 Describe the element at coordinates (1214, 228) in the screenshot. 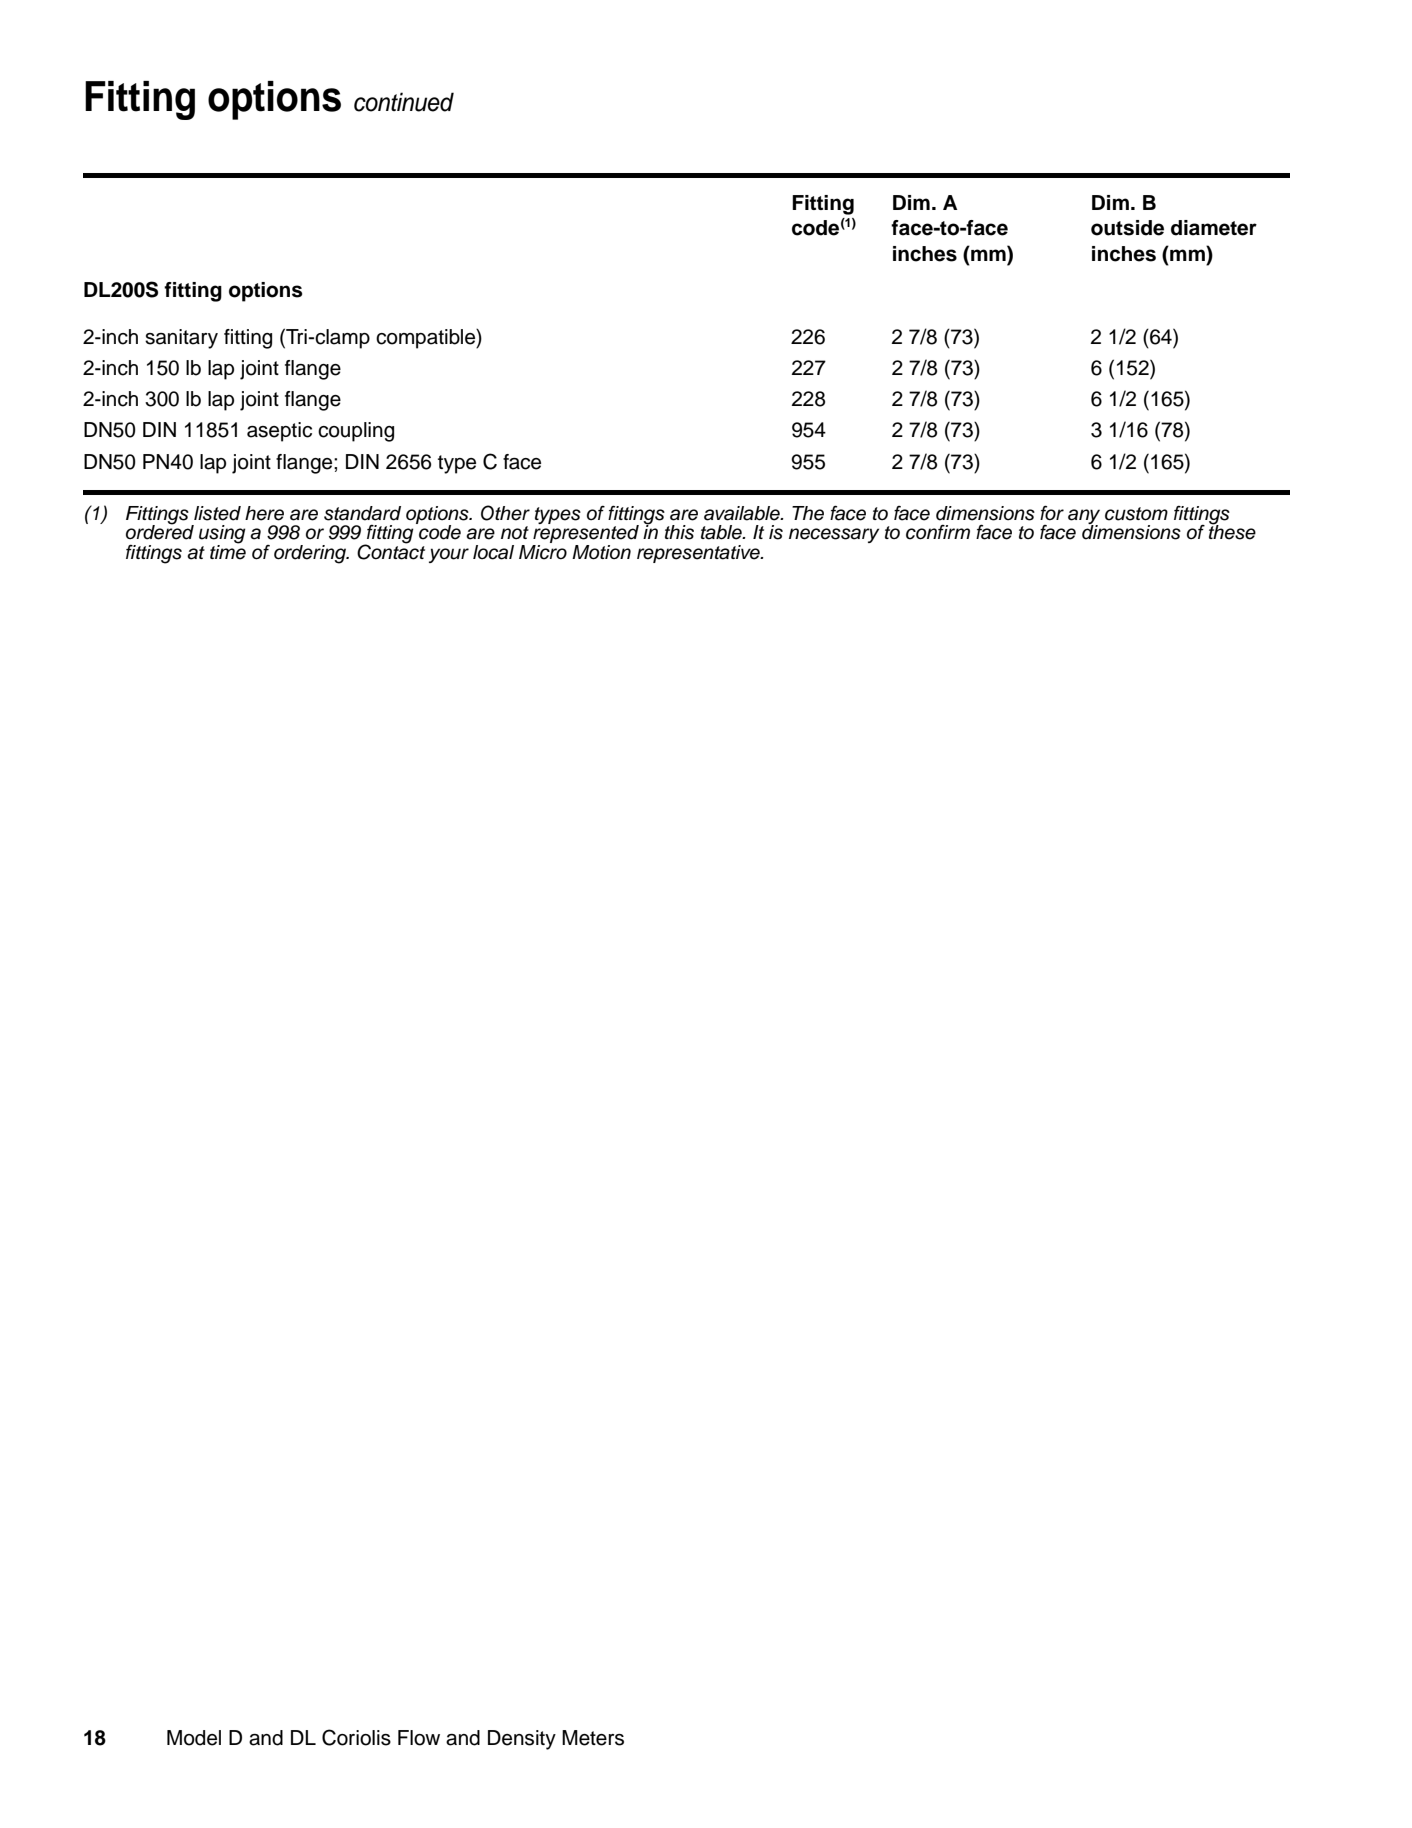

I see `diameter` at that location.
